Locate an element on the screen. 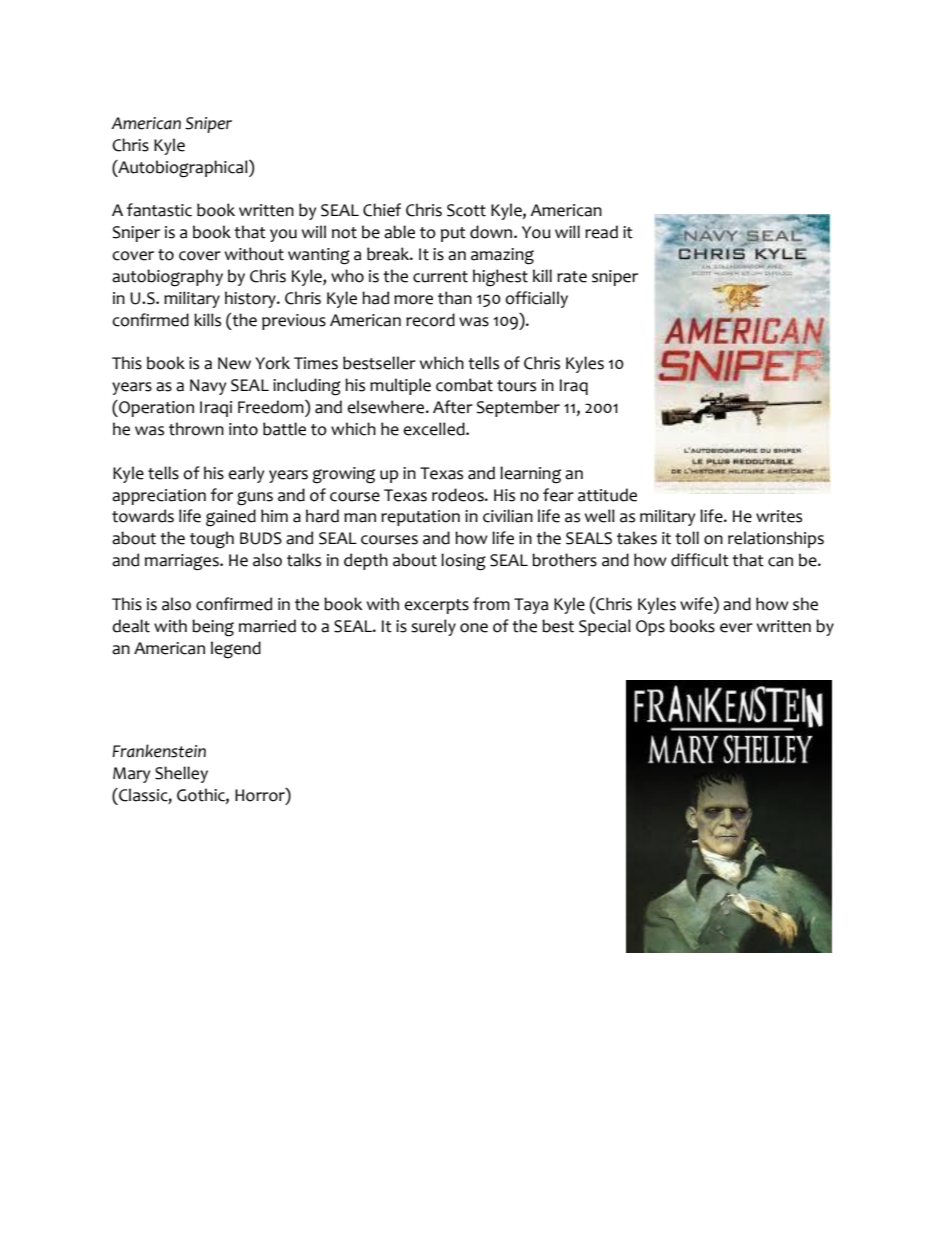  fantastic is located at coordinates (159, 210).
